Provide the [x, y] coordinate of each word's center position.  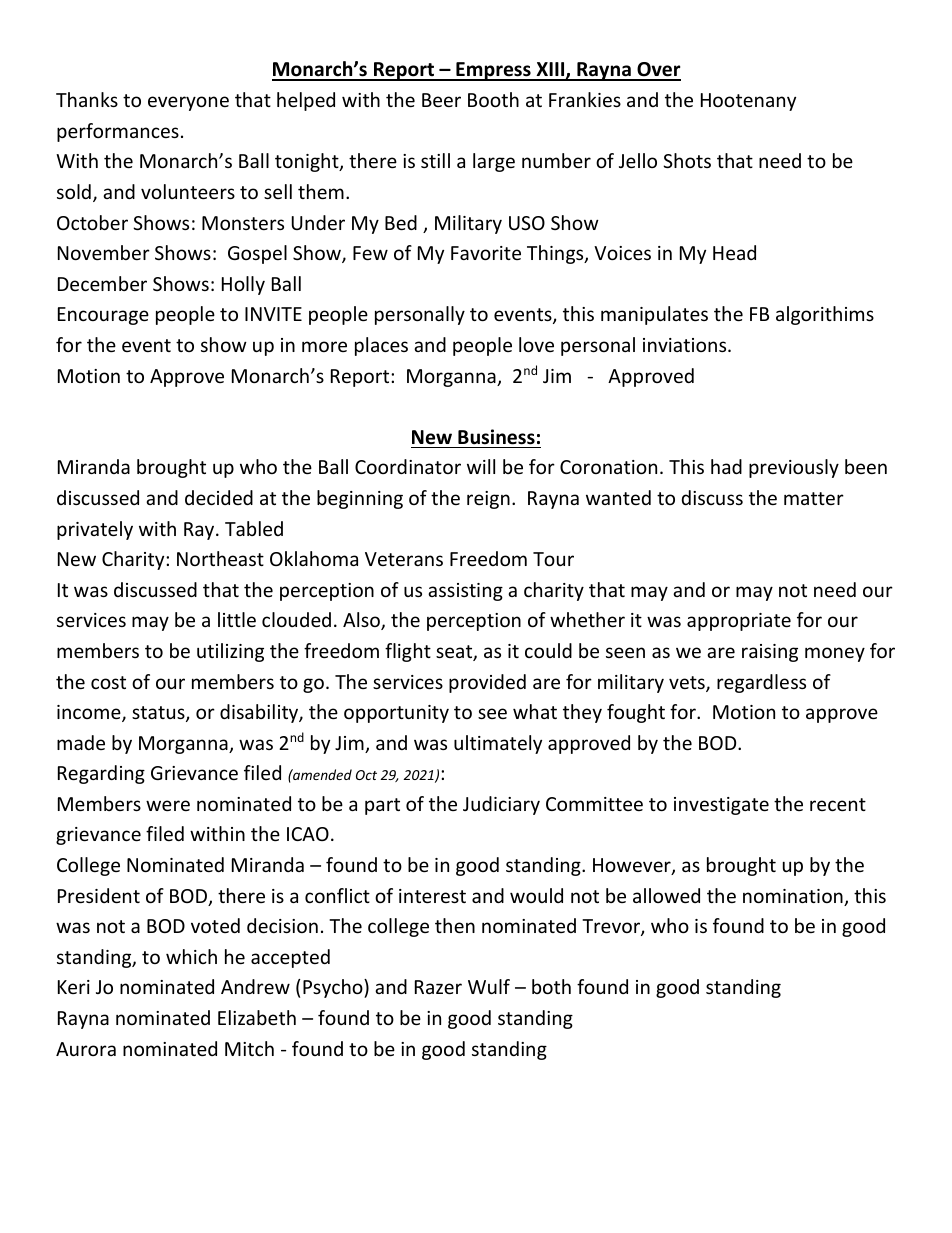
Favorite [486, 253]
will [481, 466]
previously [794, 468]
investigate [721, 806]
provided [487, 683]
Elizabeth [257, 1017]
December [102, 283]
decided [219, 497]
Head [734, 252]
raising [770, 653]
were [168, 805]
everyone [188, 103]
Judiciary [501, 805]
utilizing [230, 652]
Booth [493, 99]
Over [658, 71]
